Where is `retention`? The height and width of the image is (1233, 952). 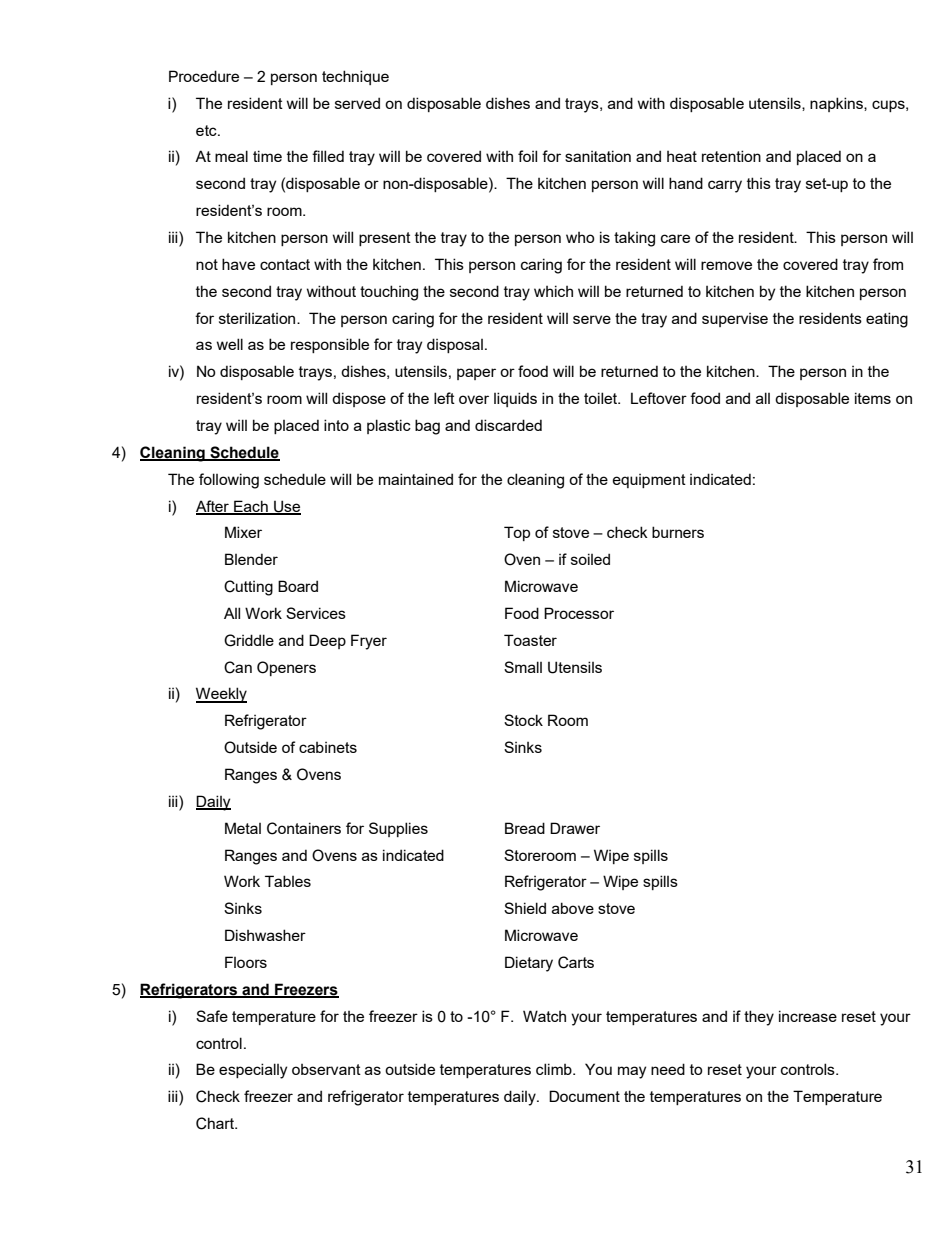 retention is located at coordinates (731, 156).
